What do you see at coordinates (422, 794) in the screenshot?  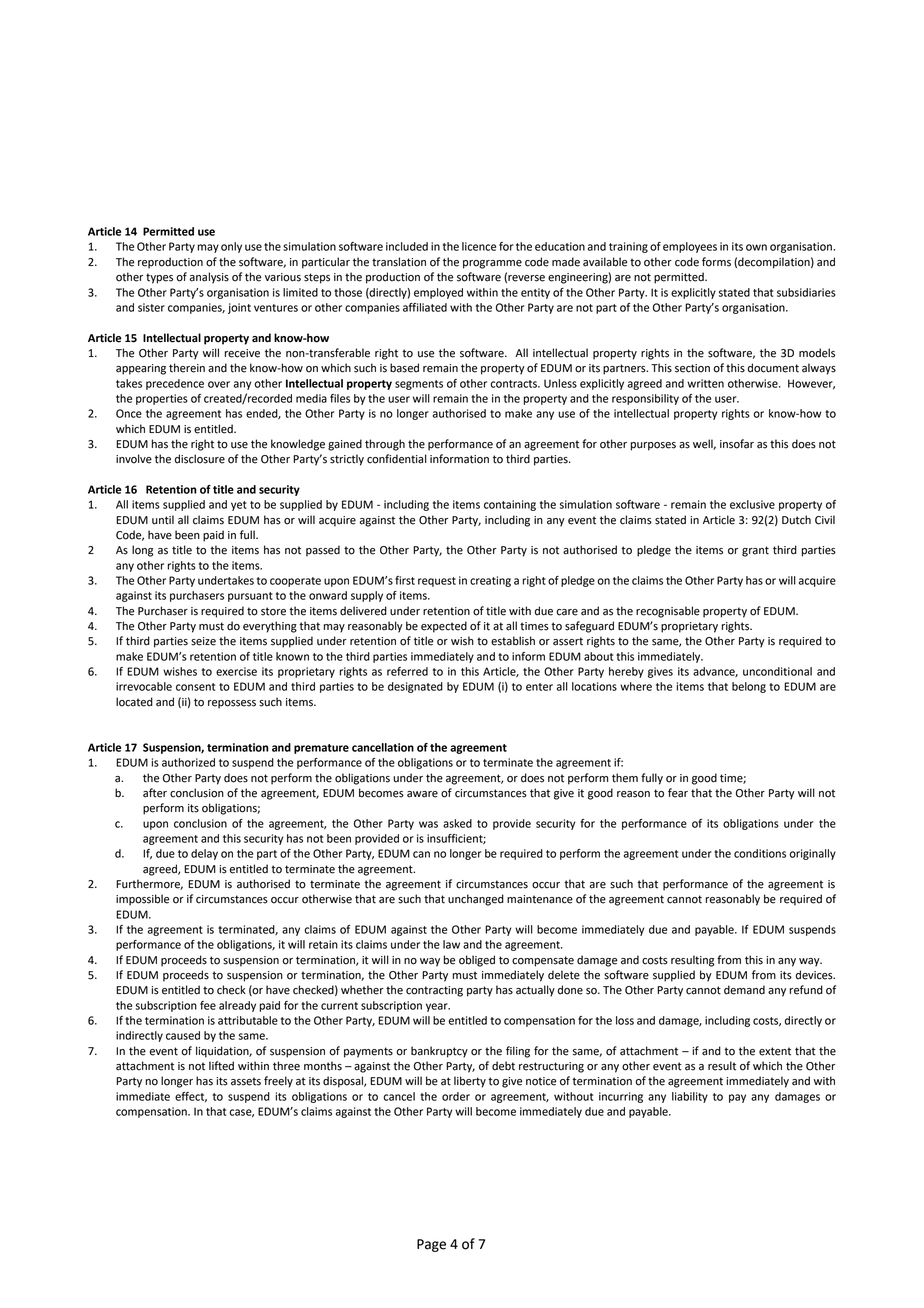 I see `aware` at bounding box center [422, 794].
